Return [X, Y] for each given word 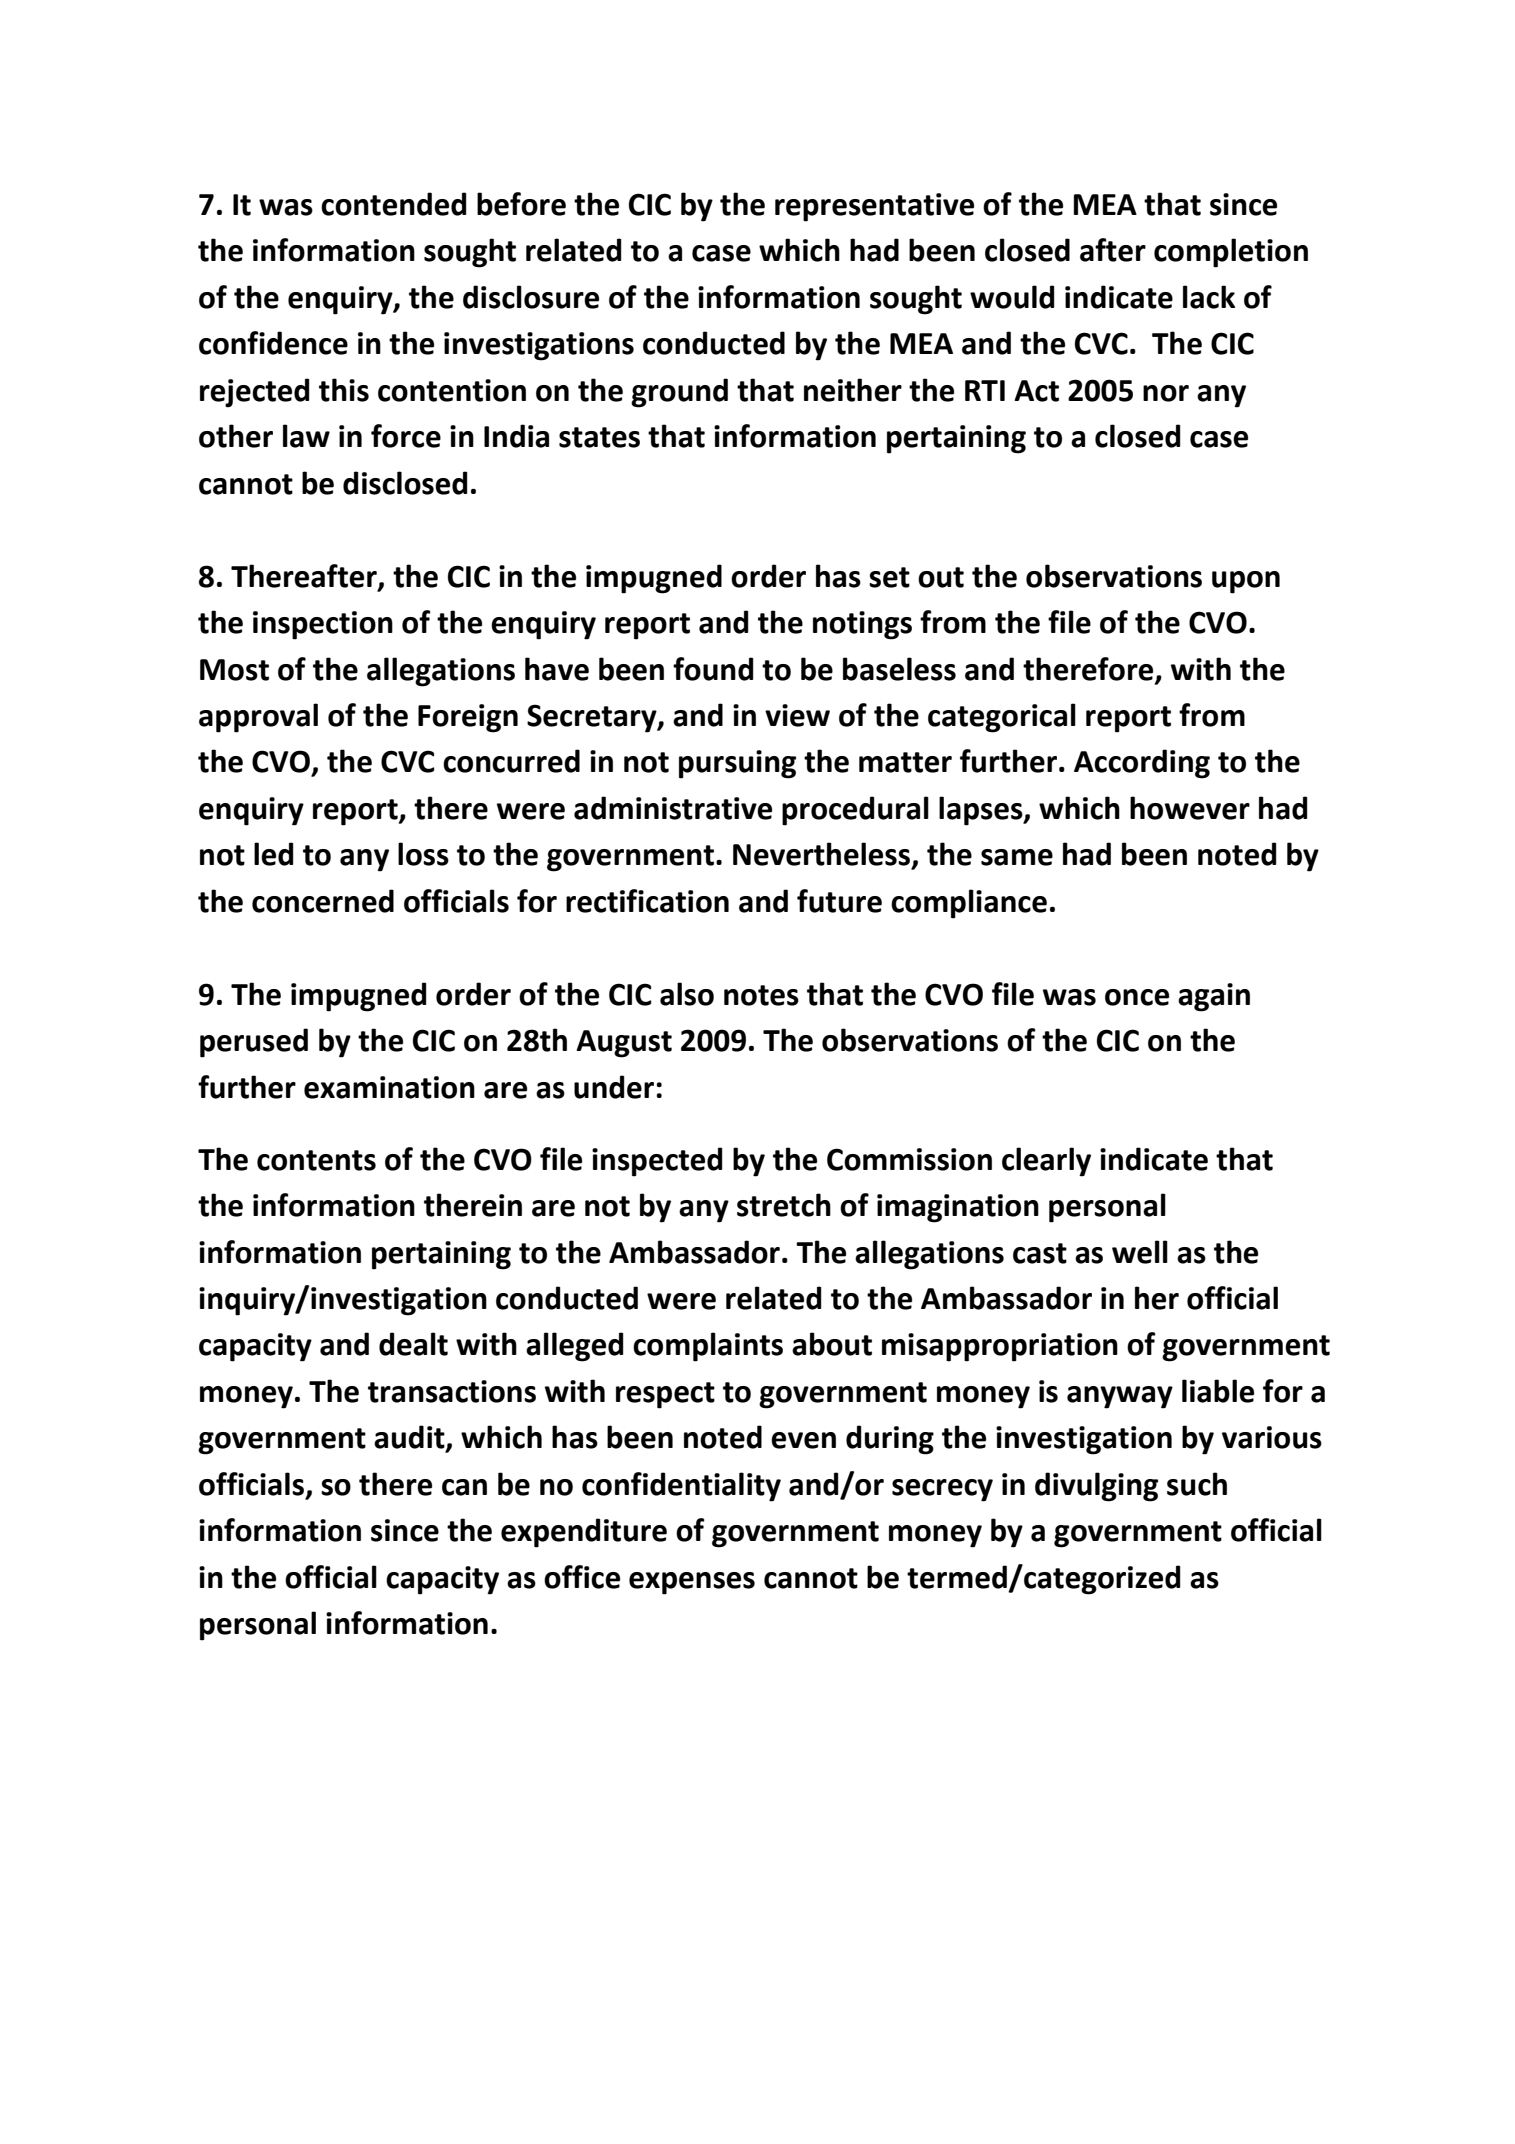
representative [874, 207]
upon [1246, 582]
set [889, 577]
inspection [323, 625]
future [839, 901]
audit [410, 1438]
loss [423, 854]
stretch [784, 1205]
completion [1231, 253]
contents [316, 1160]
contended [394, 204]
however [1190, 808]
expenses [692, 1583]
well [1140, 1252]
